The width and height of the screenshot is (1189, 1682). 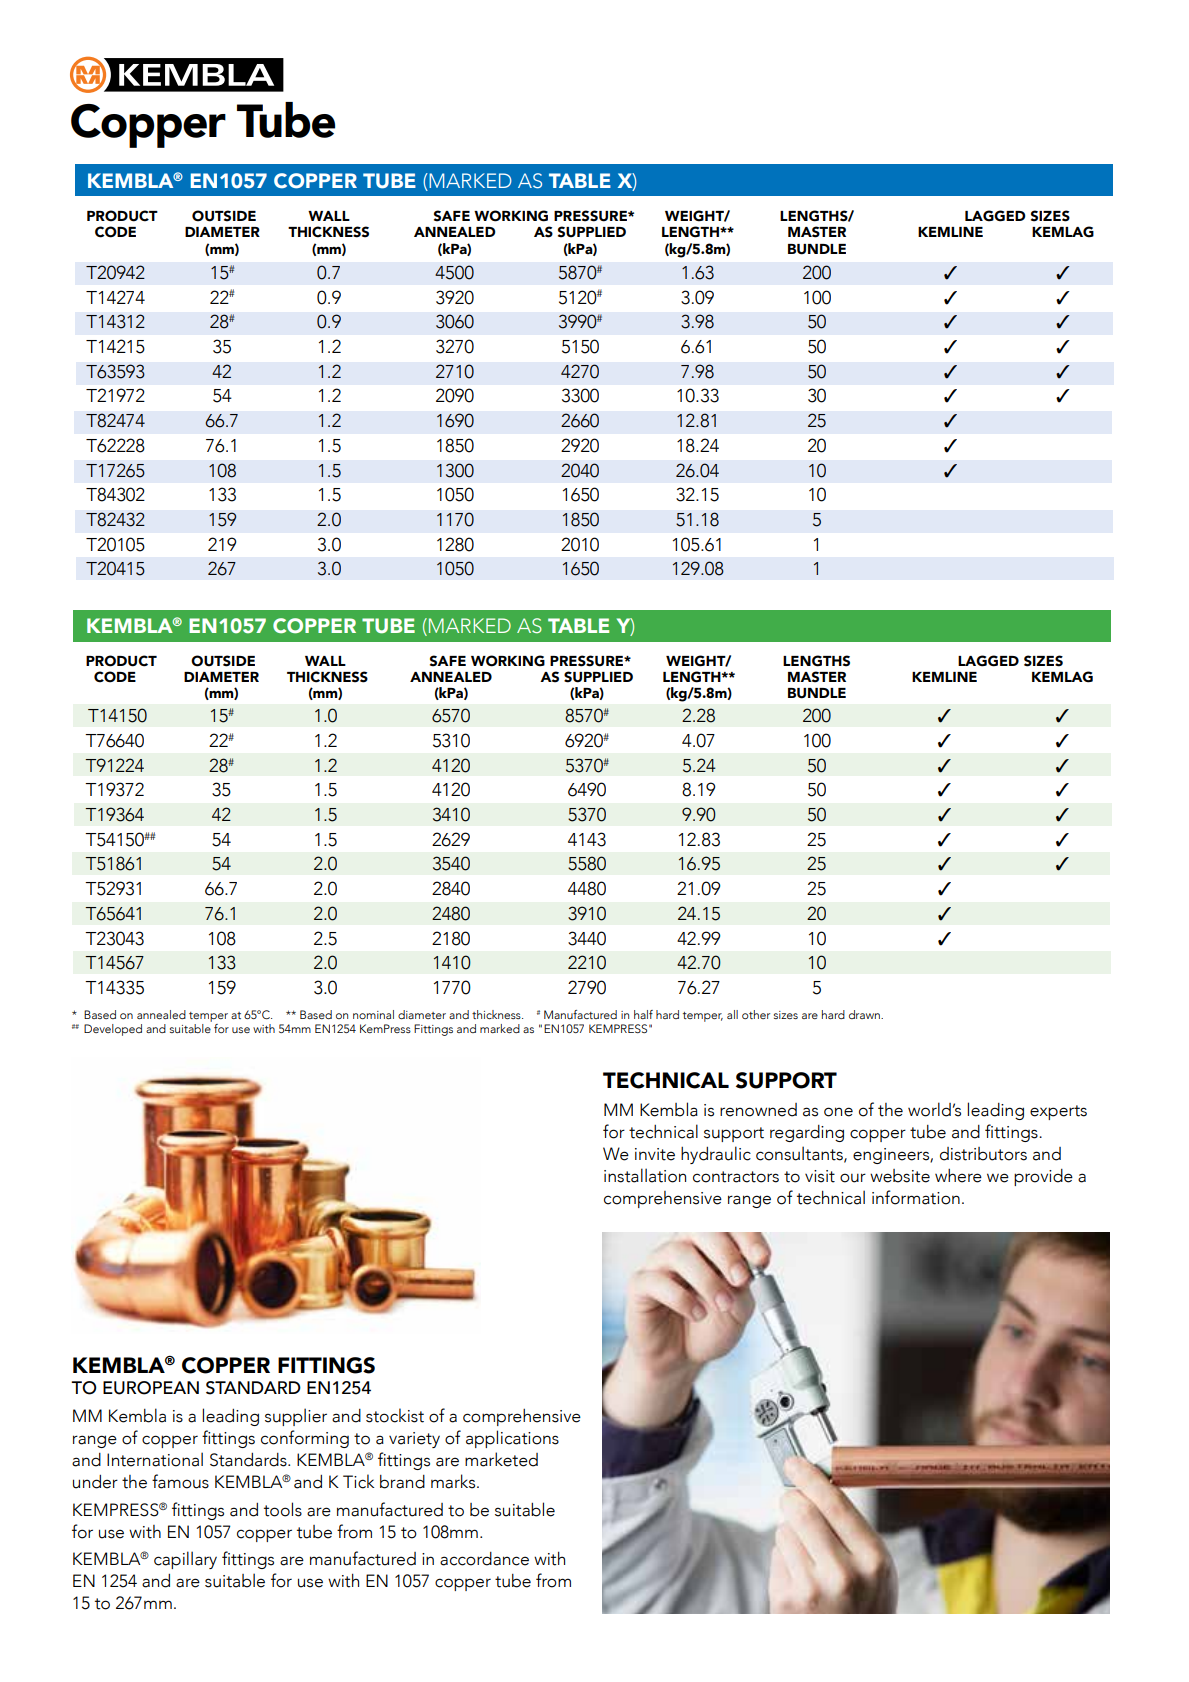 What do you see at coordinates (484, 1559) in the screenshot?
I see `accordance` at bounding box center [484, 1559].
